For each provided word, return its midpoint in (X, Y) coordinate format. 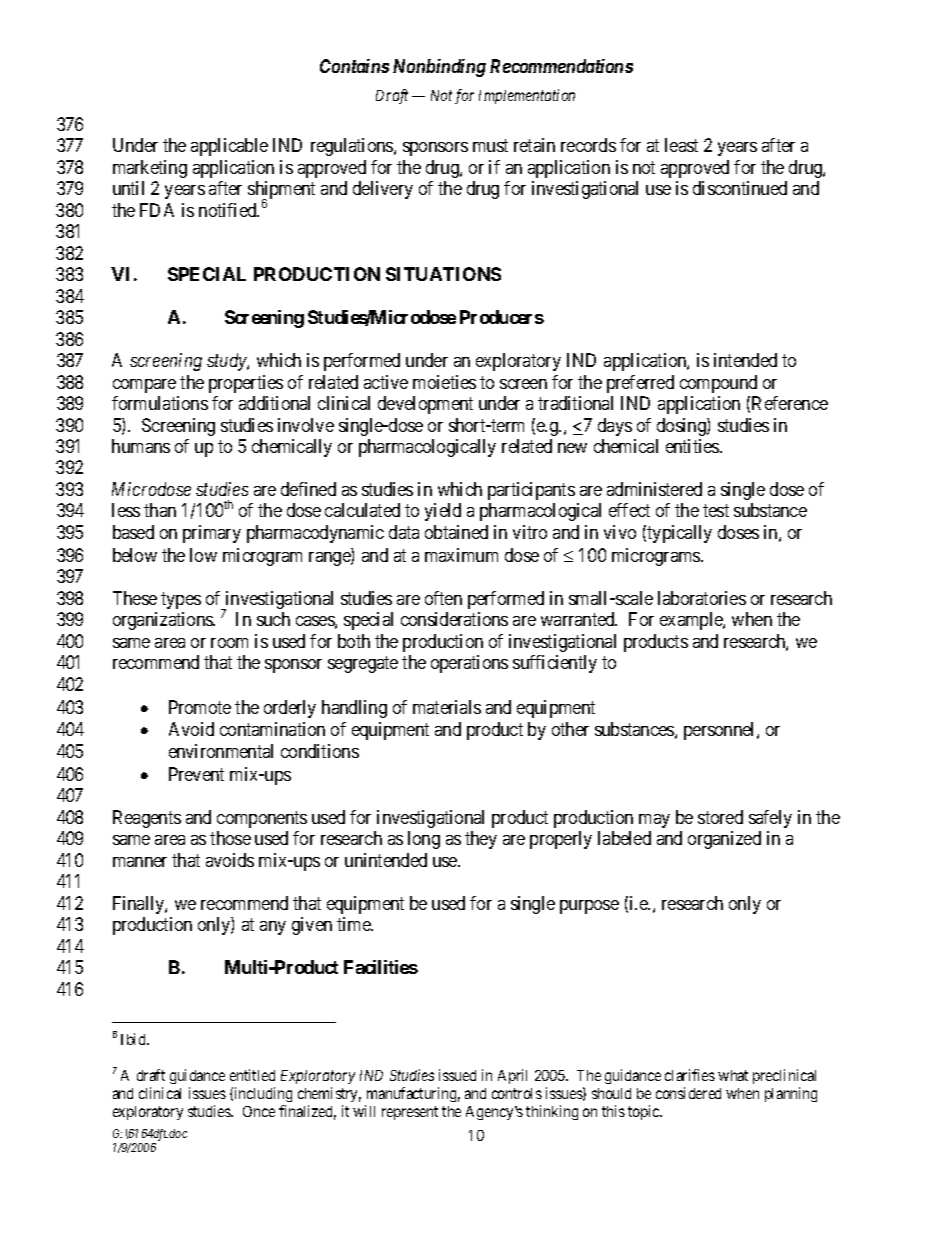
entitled (252, 1075)
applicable (229, 147)
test (716, 511)
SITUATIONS (443, 274)
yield (443, 512)
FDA (157, 210)
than (160, 510)
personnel (721, 731)
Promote (200, 707)
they (481, 840)
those (230, 838)
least (681, 145)
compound (718, 384)
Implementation (527, 96)
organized (724, 840)
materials (447, 707)
